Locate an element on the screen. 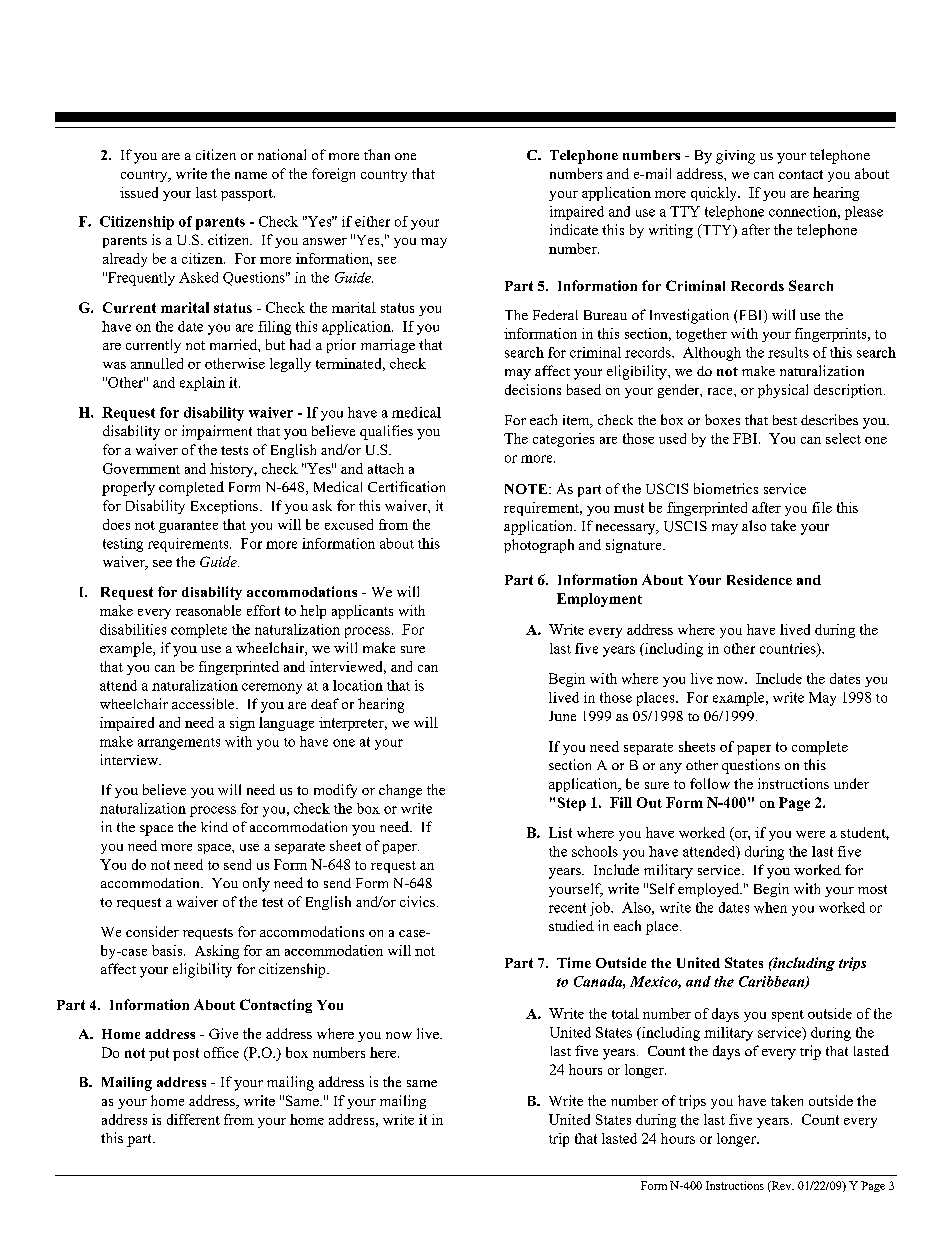 The width and height of the screenshot is (952, 1233). kind is located at coordinates (214, 826).
